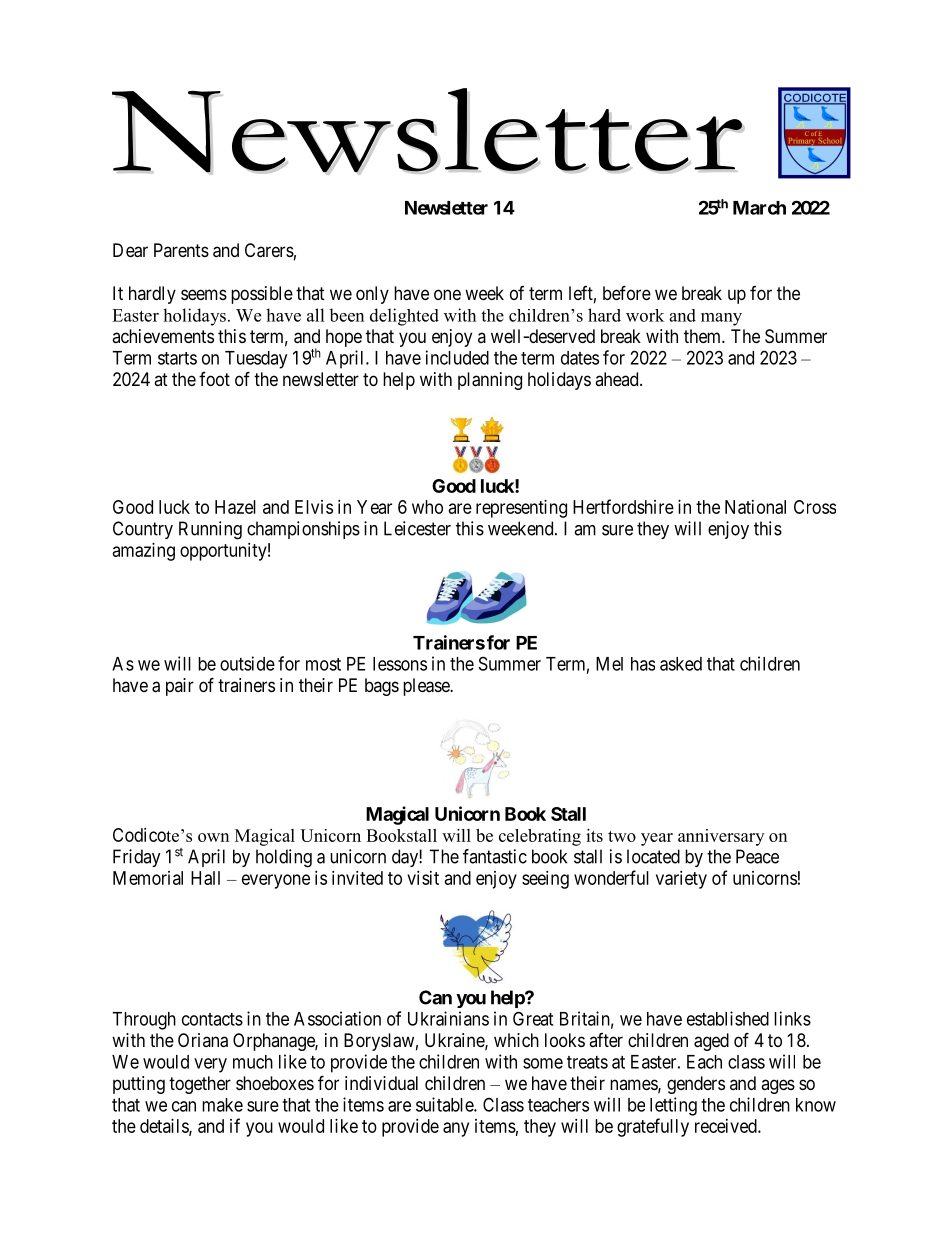  Describe the element at coordinates (759, 208) in the document. I see `March` at that location.
